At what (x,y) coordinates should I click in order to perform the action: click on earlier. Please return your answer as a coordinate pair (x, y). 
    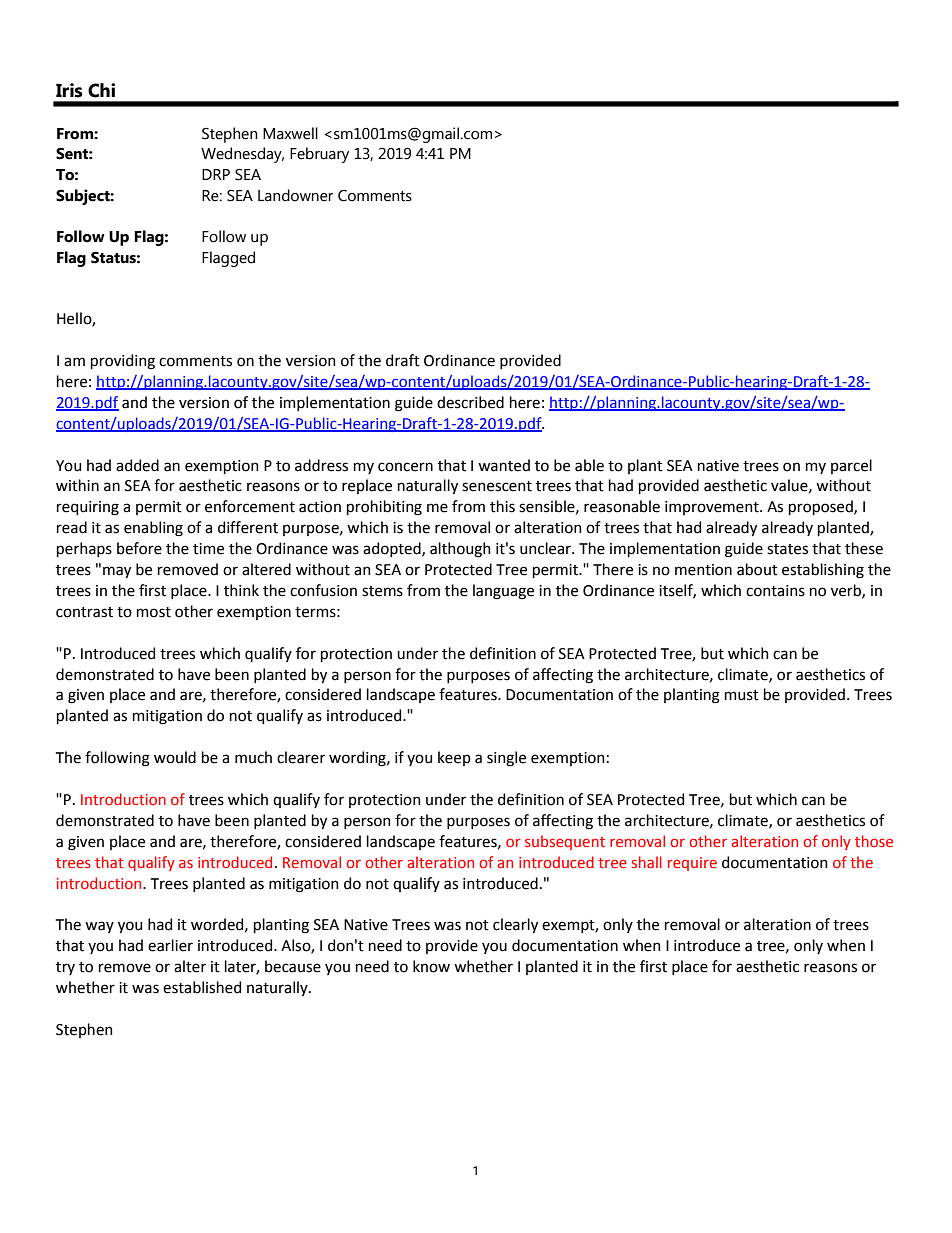
    Looking at the image, I should click on (170, 945).
